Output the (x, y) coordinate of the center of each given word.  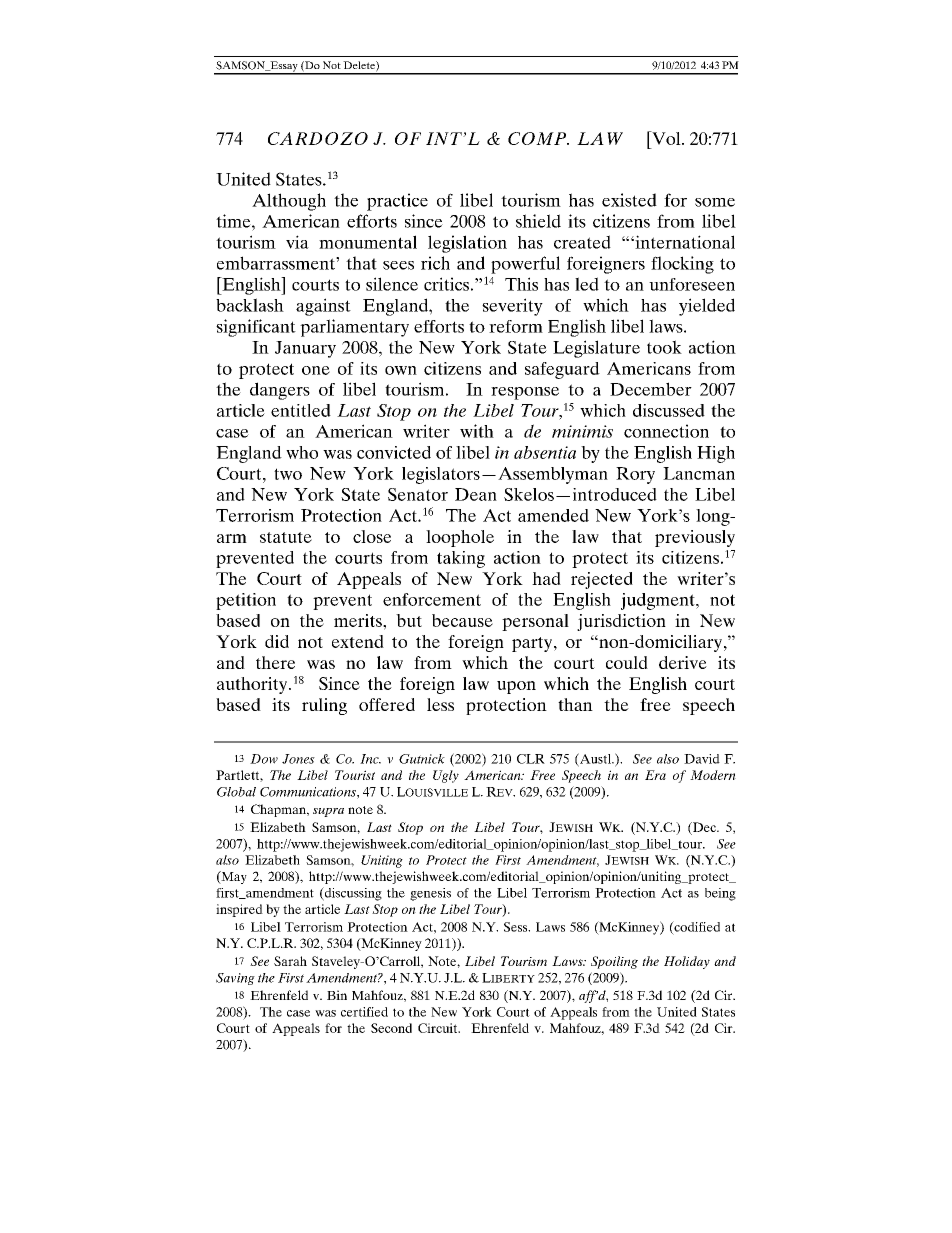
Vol (666, 138)
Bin (337, 995)
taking (461, 559)
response (525, 393)
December (651, 389)
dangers (280, 391)
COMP (538, 138)
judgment (659, 601)
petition (246, 601)
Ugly (446, 776)
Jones (298, 759)
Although (289, 202)
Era (655, 775)
